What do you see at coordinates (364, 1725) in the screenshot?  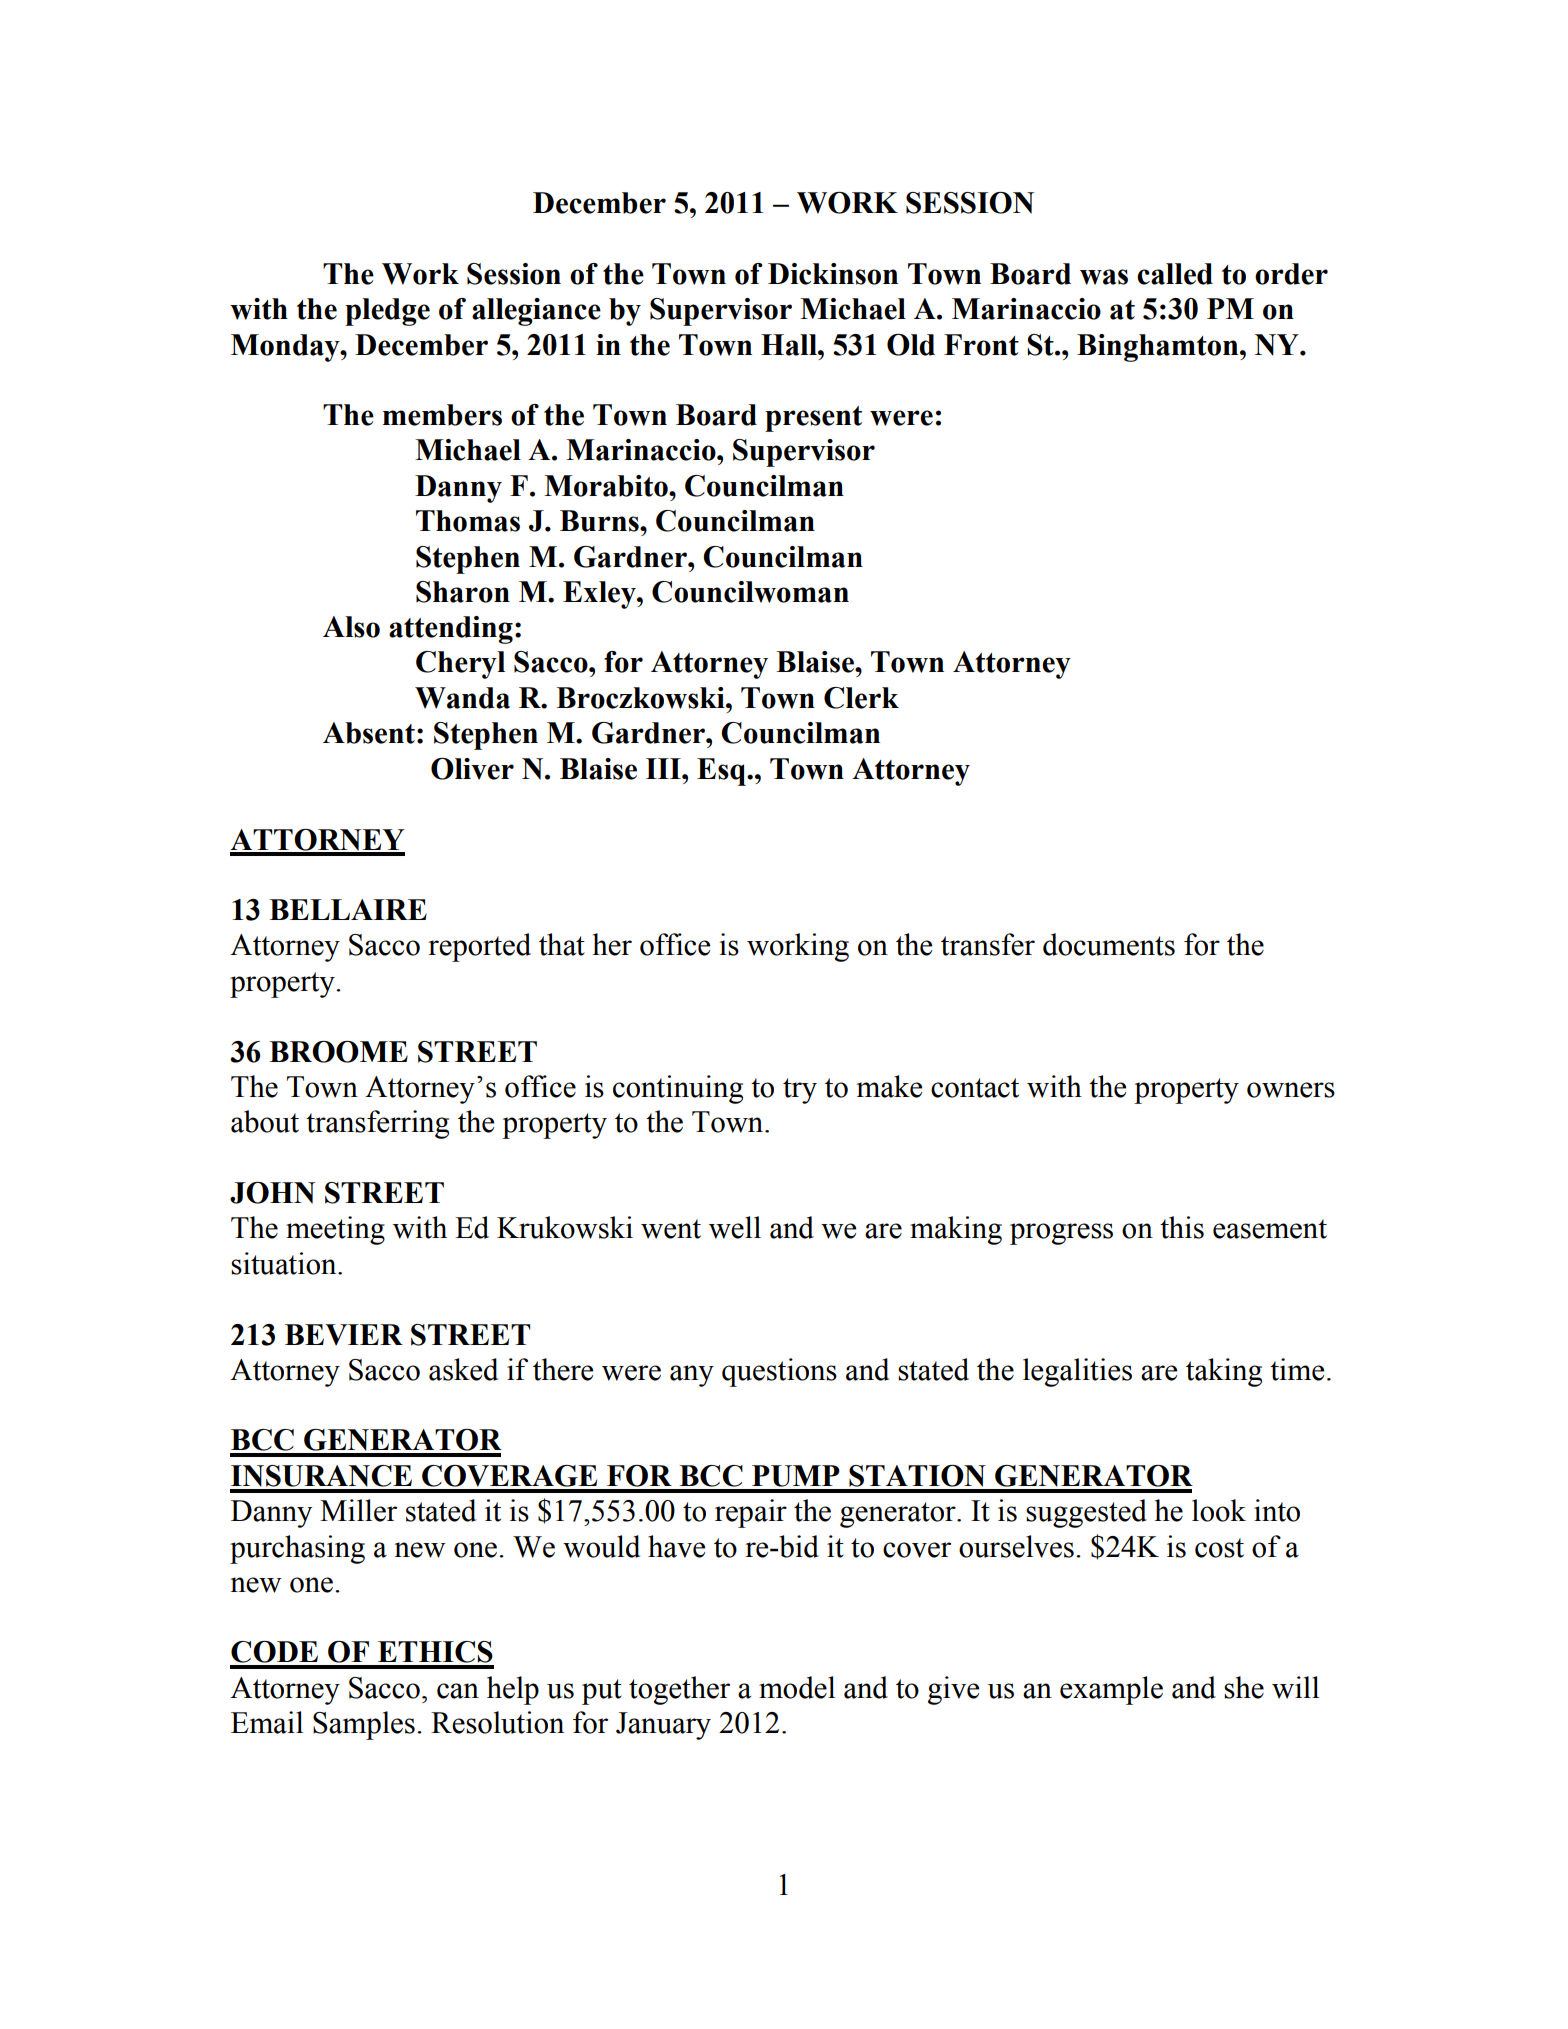 I see `Samples` at bounding box center [364, 1725].
